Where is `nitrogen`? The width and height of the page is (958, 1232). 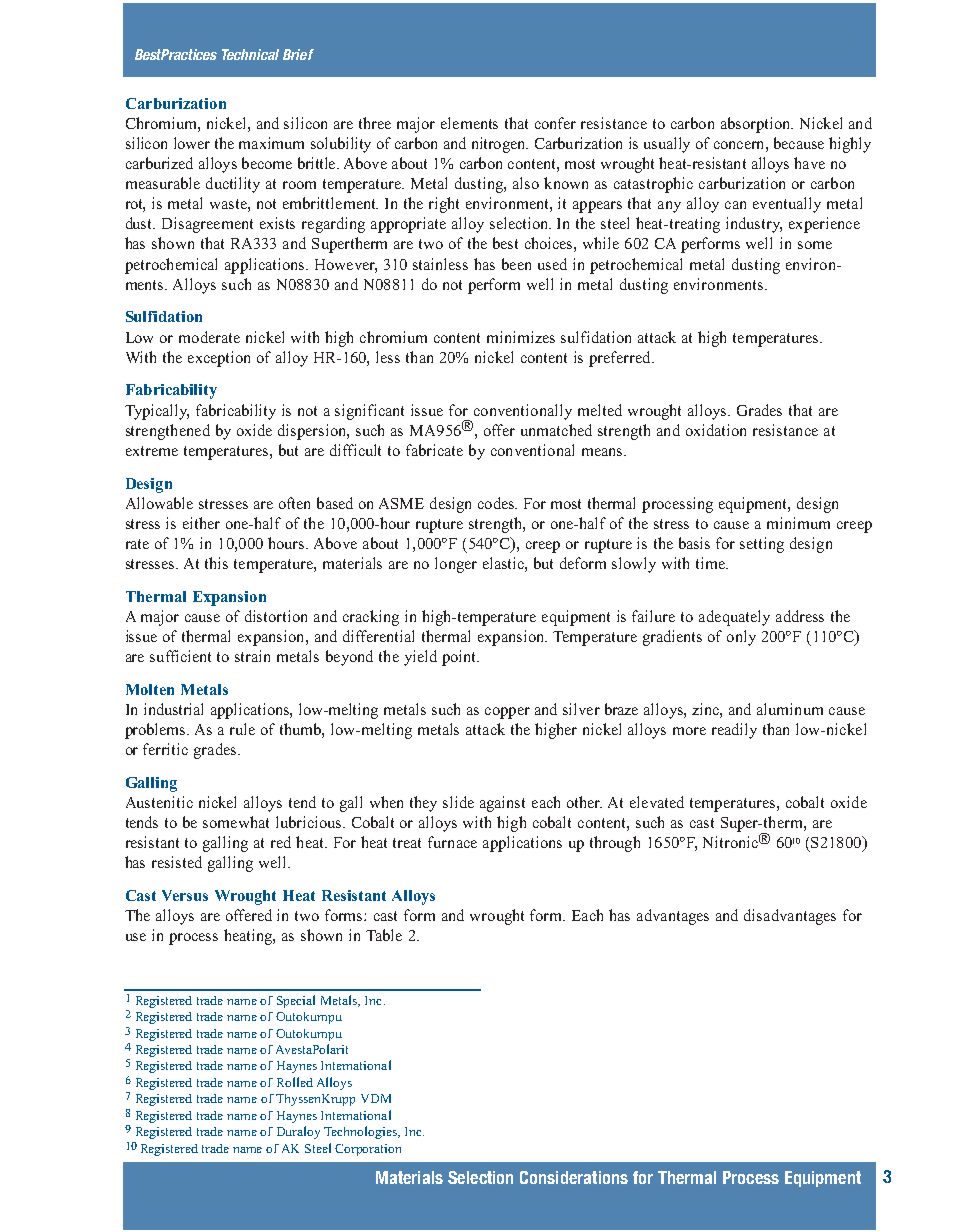
nitrogen is located at coordinates (500, 145).
